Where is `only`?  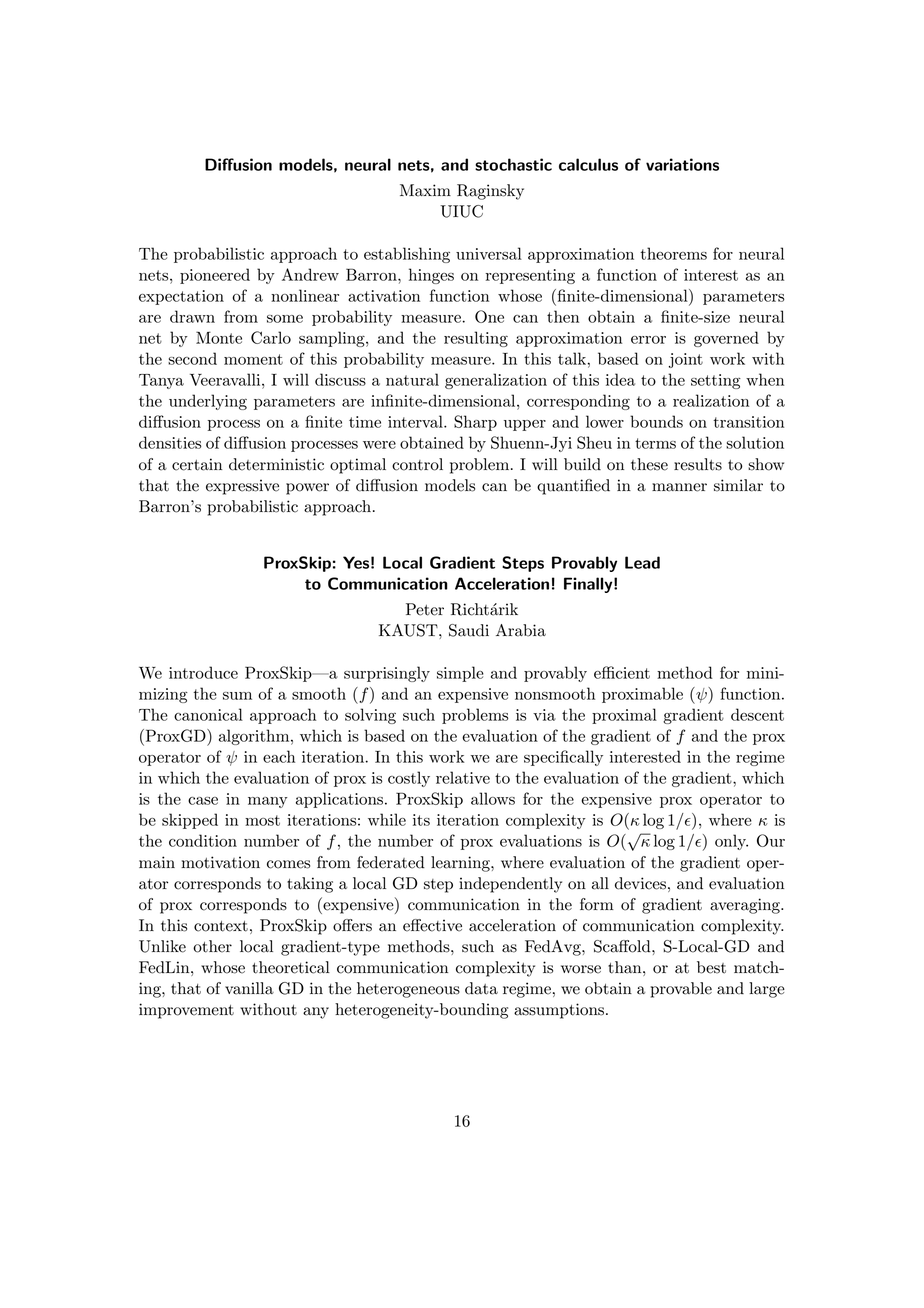 only is located at coordinates (731, 842).
